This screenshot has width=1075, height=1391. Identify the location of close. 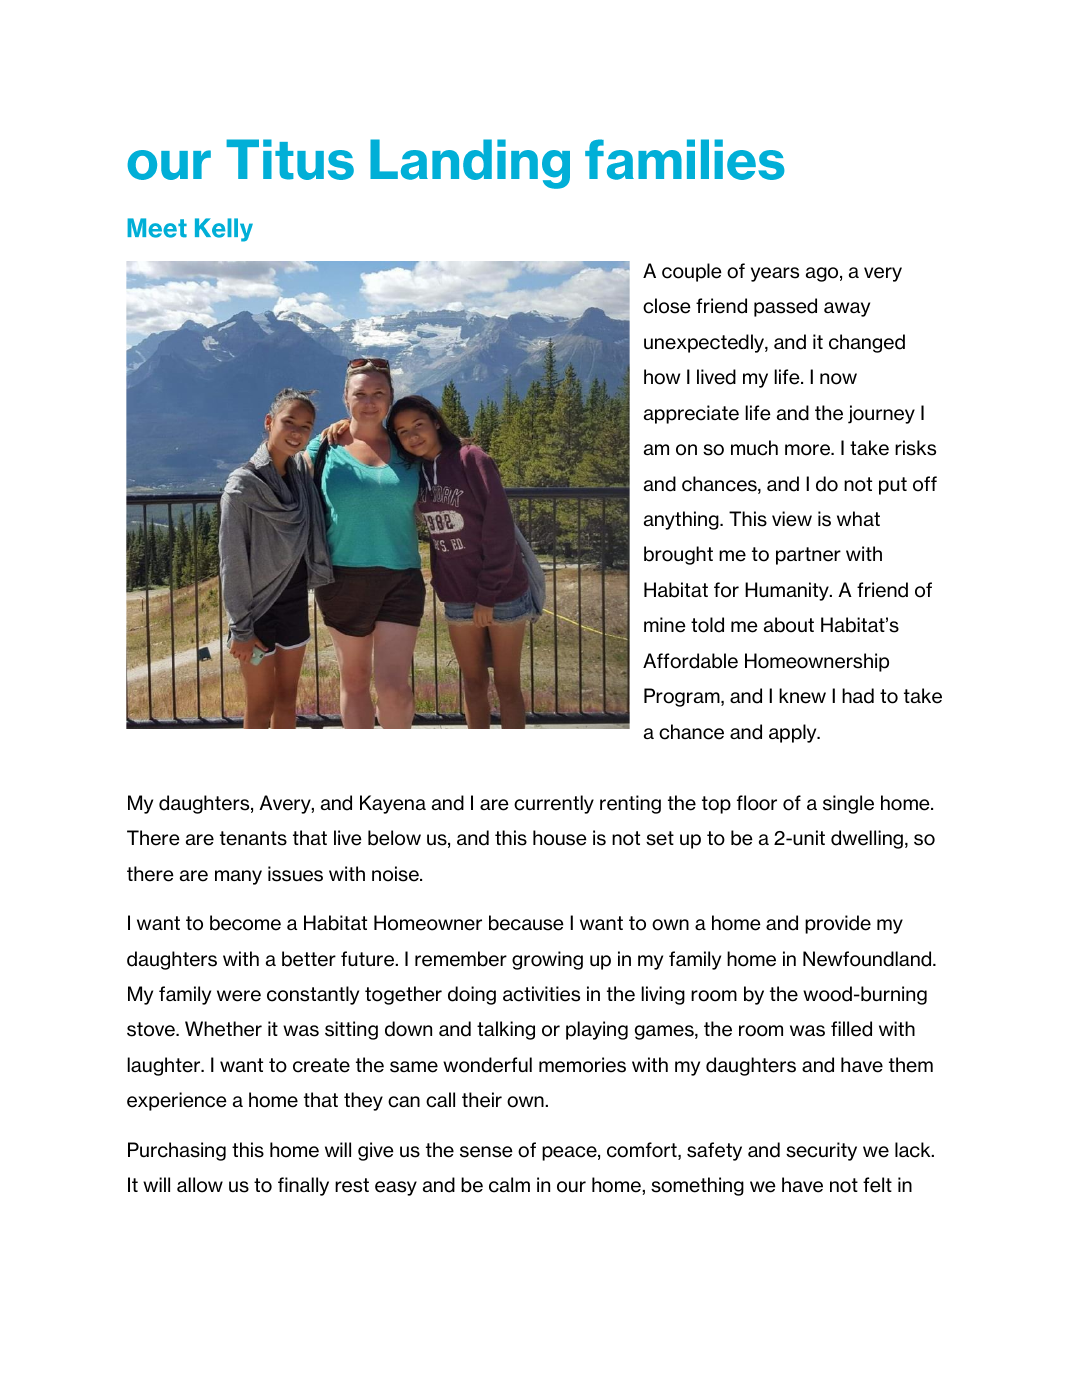
(667, 306).
